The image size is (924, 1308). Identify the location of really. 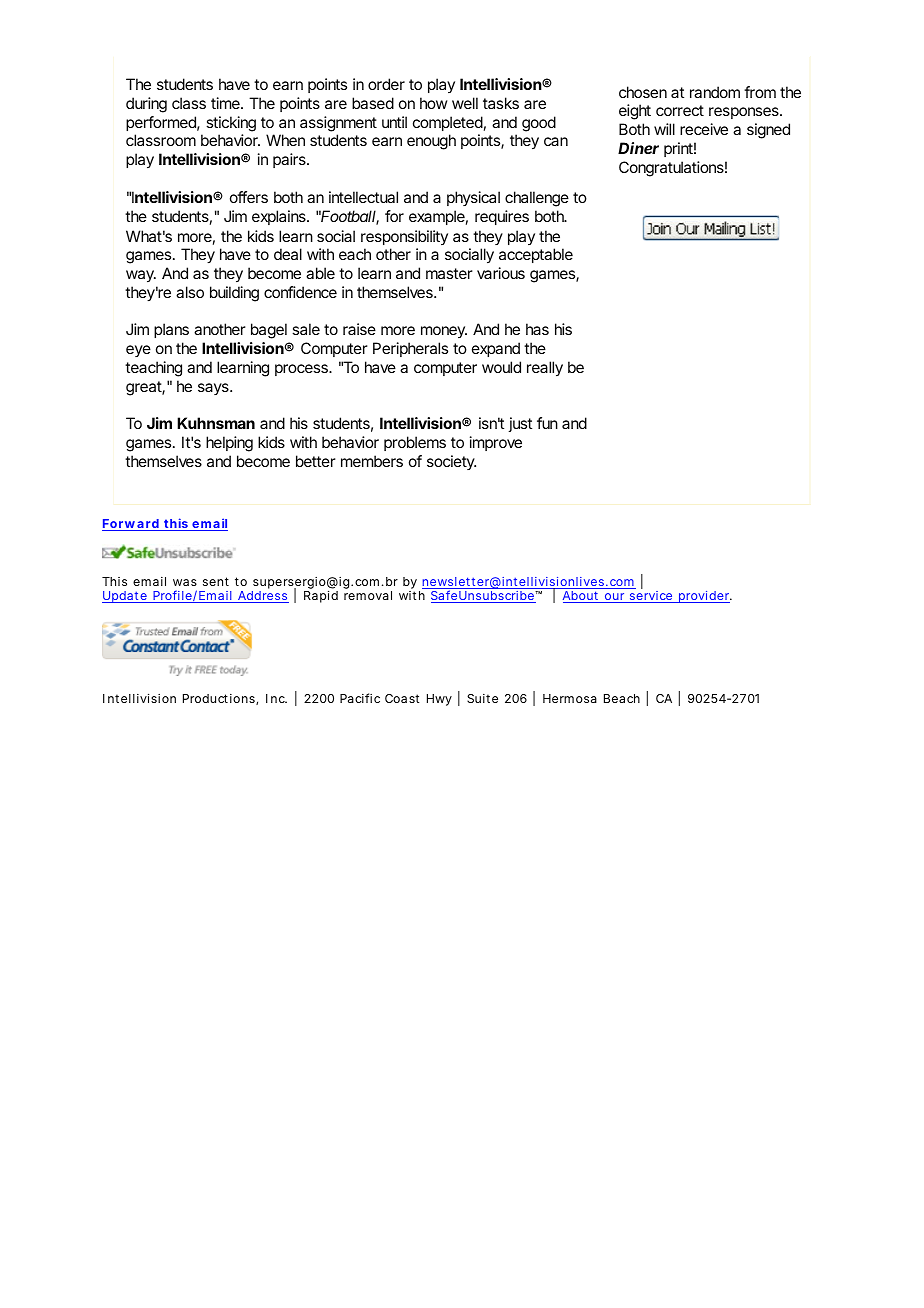
(545, 369).
